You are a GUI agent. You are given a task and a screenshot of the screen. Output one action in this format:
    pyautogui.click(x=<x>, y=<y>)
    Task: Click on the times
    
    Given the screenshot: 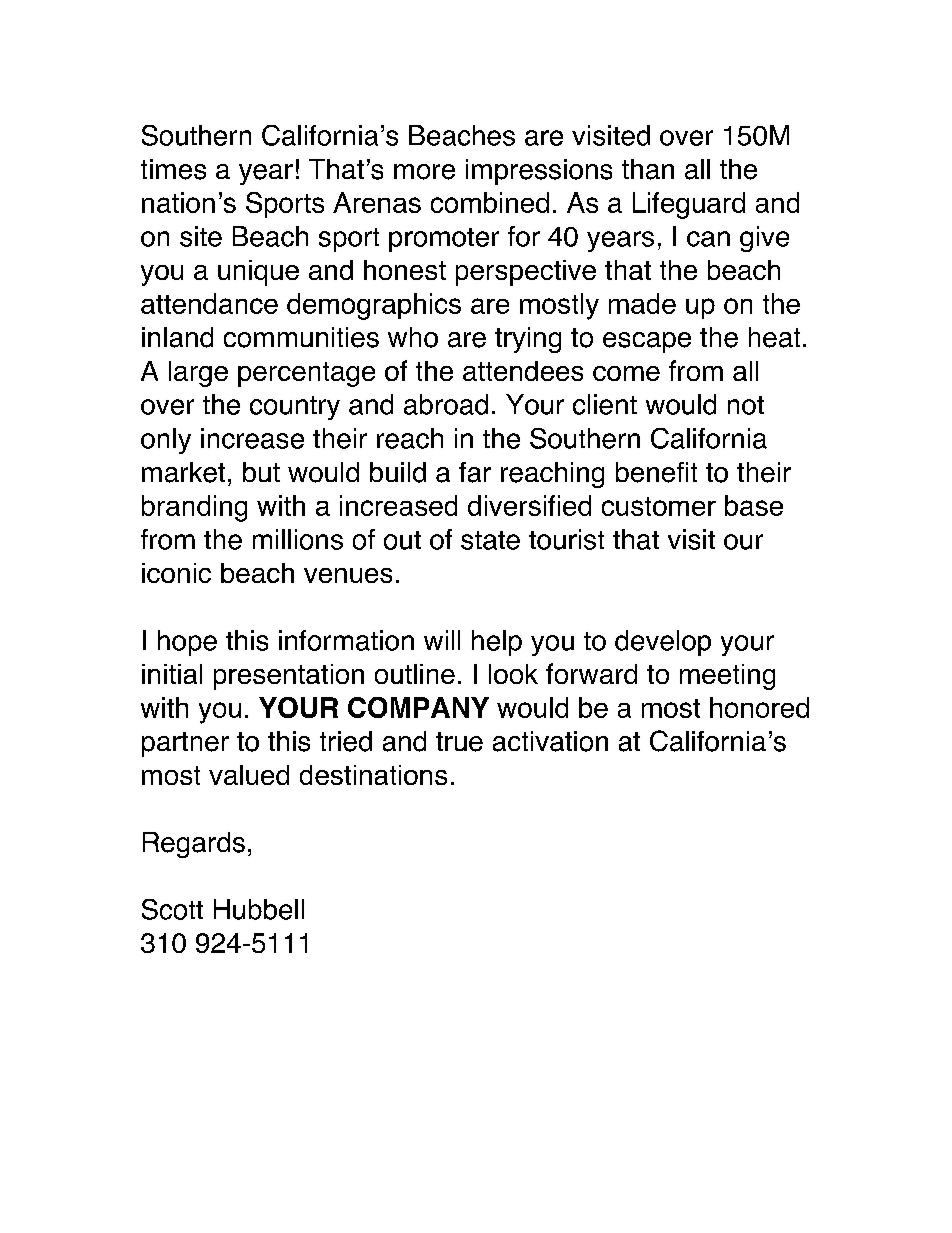 What is the action you would take?
    pyautogui.click(x=173, y=169)
